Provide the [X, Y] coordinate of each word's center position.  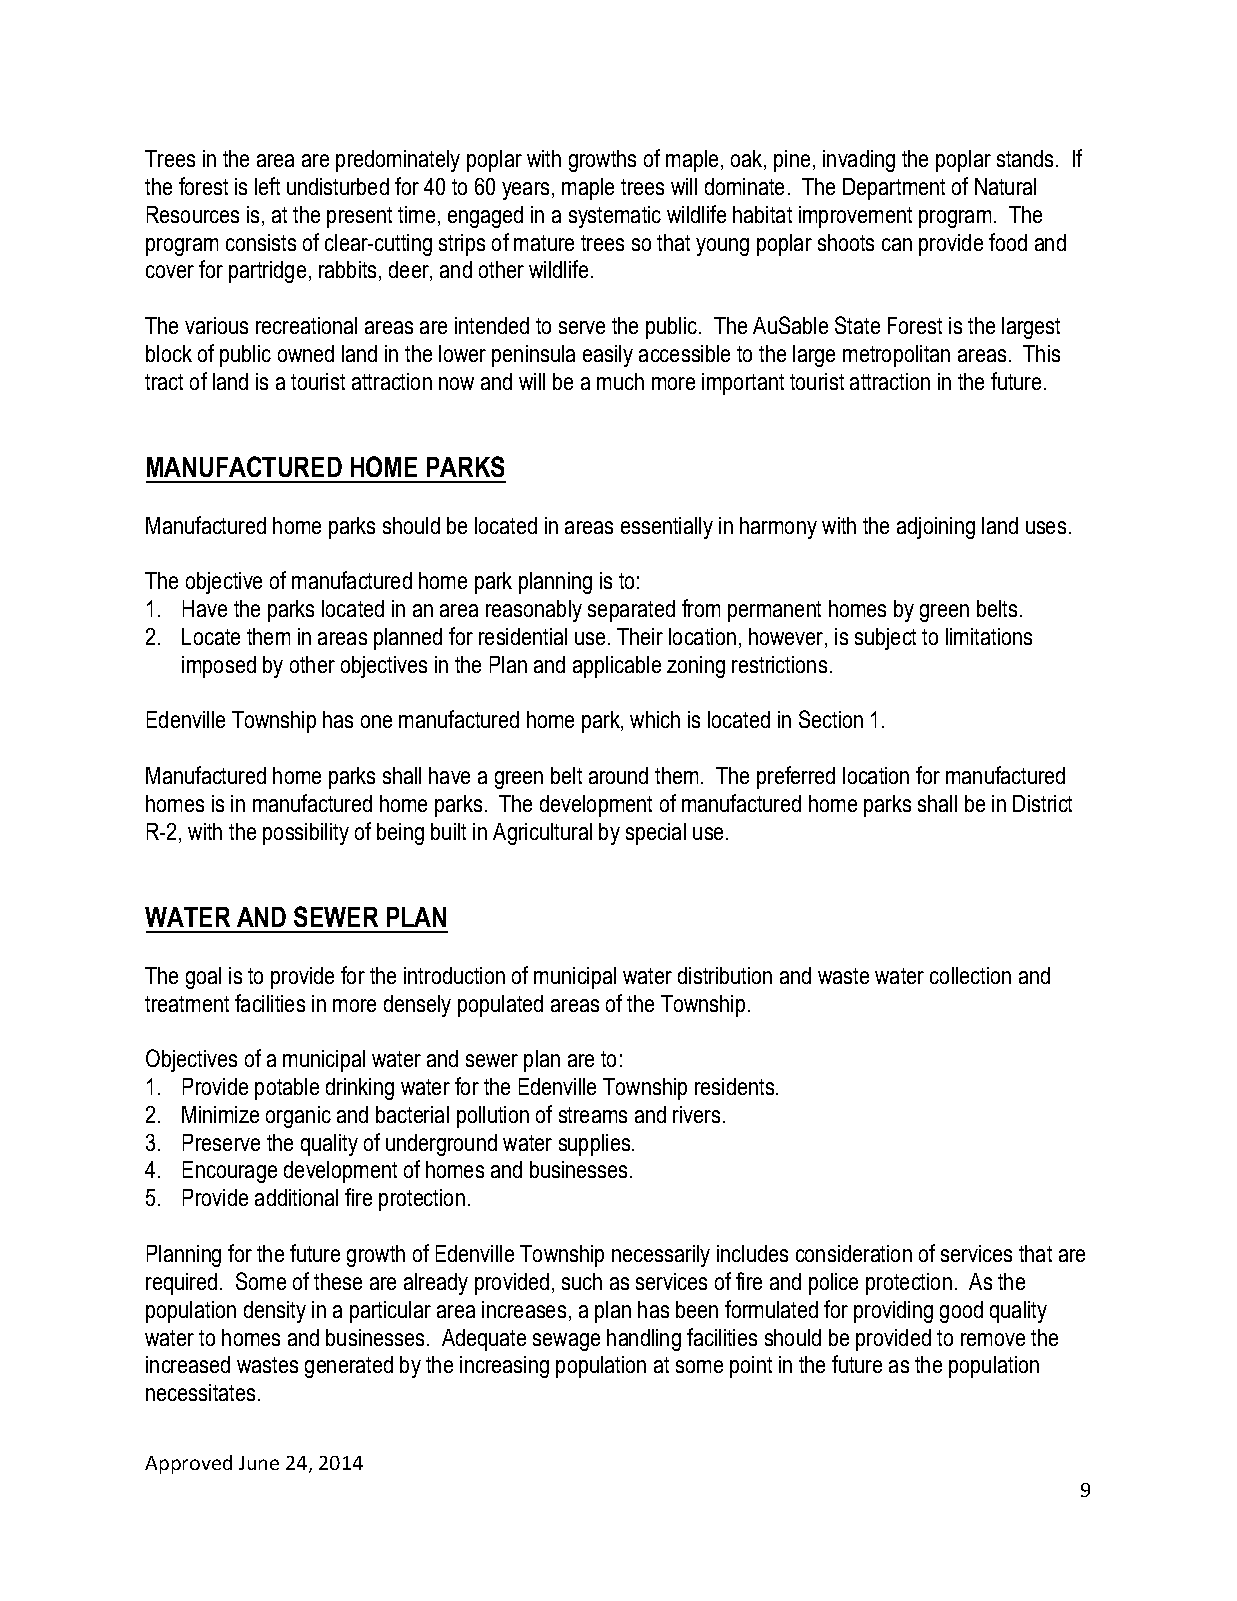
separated [631, 611]
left [267, 186]
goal [203, 978]
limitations [989, 636]
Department [894, 189]
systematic [615, 217]
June [259, 1463]
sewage [566, 1342]
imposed [219, 667]
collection [970, 975]
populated [500, 1006]
